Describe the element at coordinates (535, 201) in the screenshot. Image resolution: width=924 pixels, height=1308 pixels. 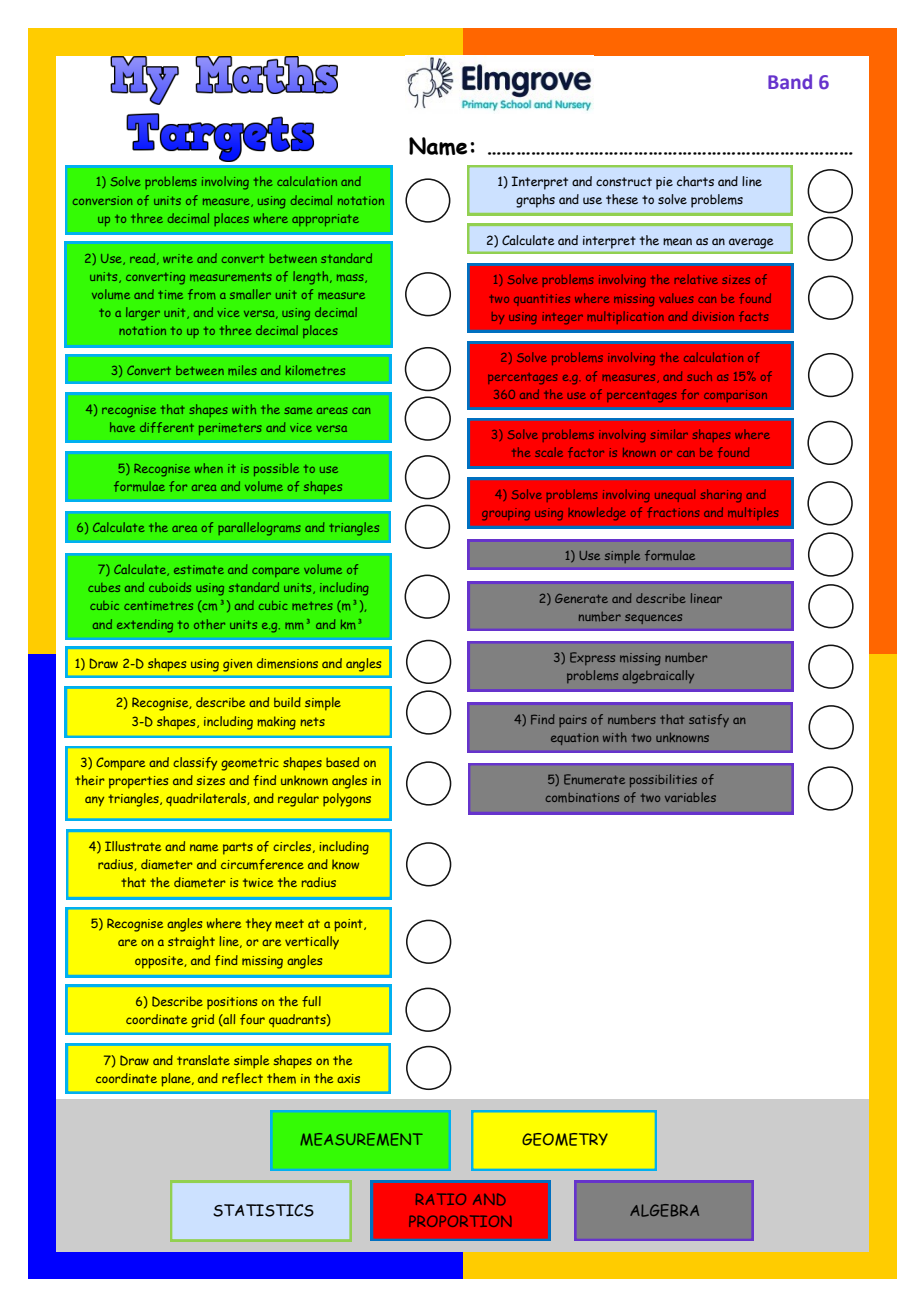
I see `graphs` at that location.
